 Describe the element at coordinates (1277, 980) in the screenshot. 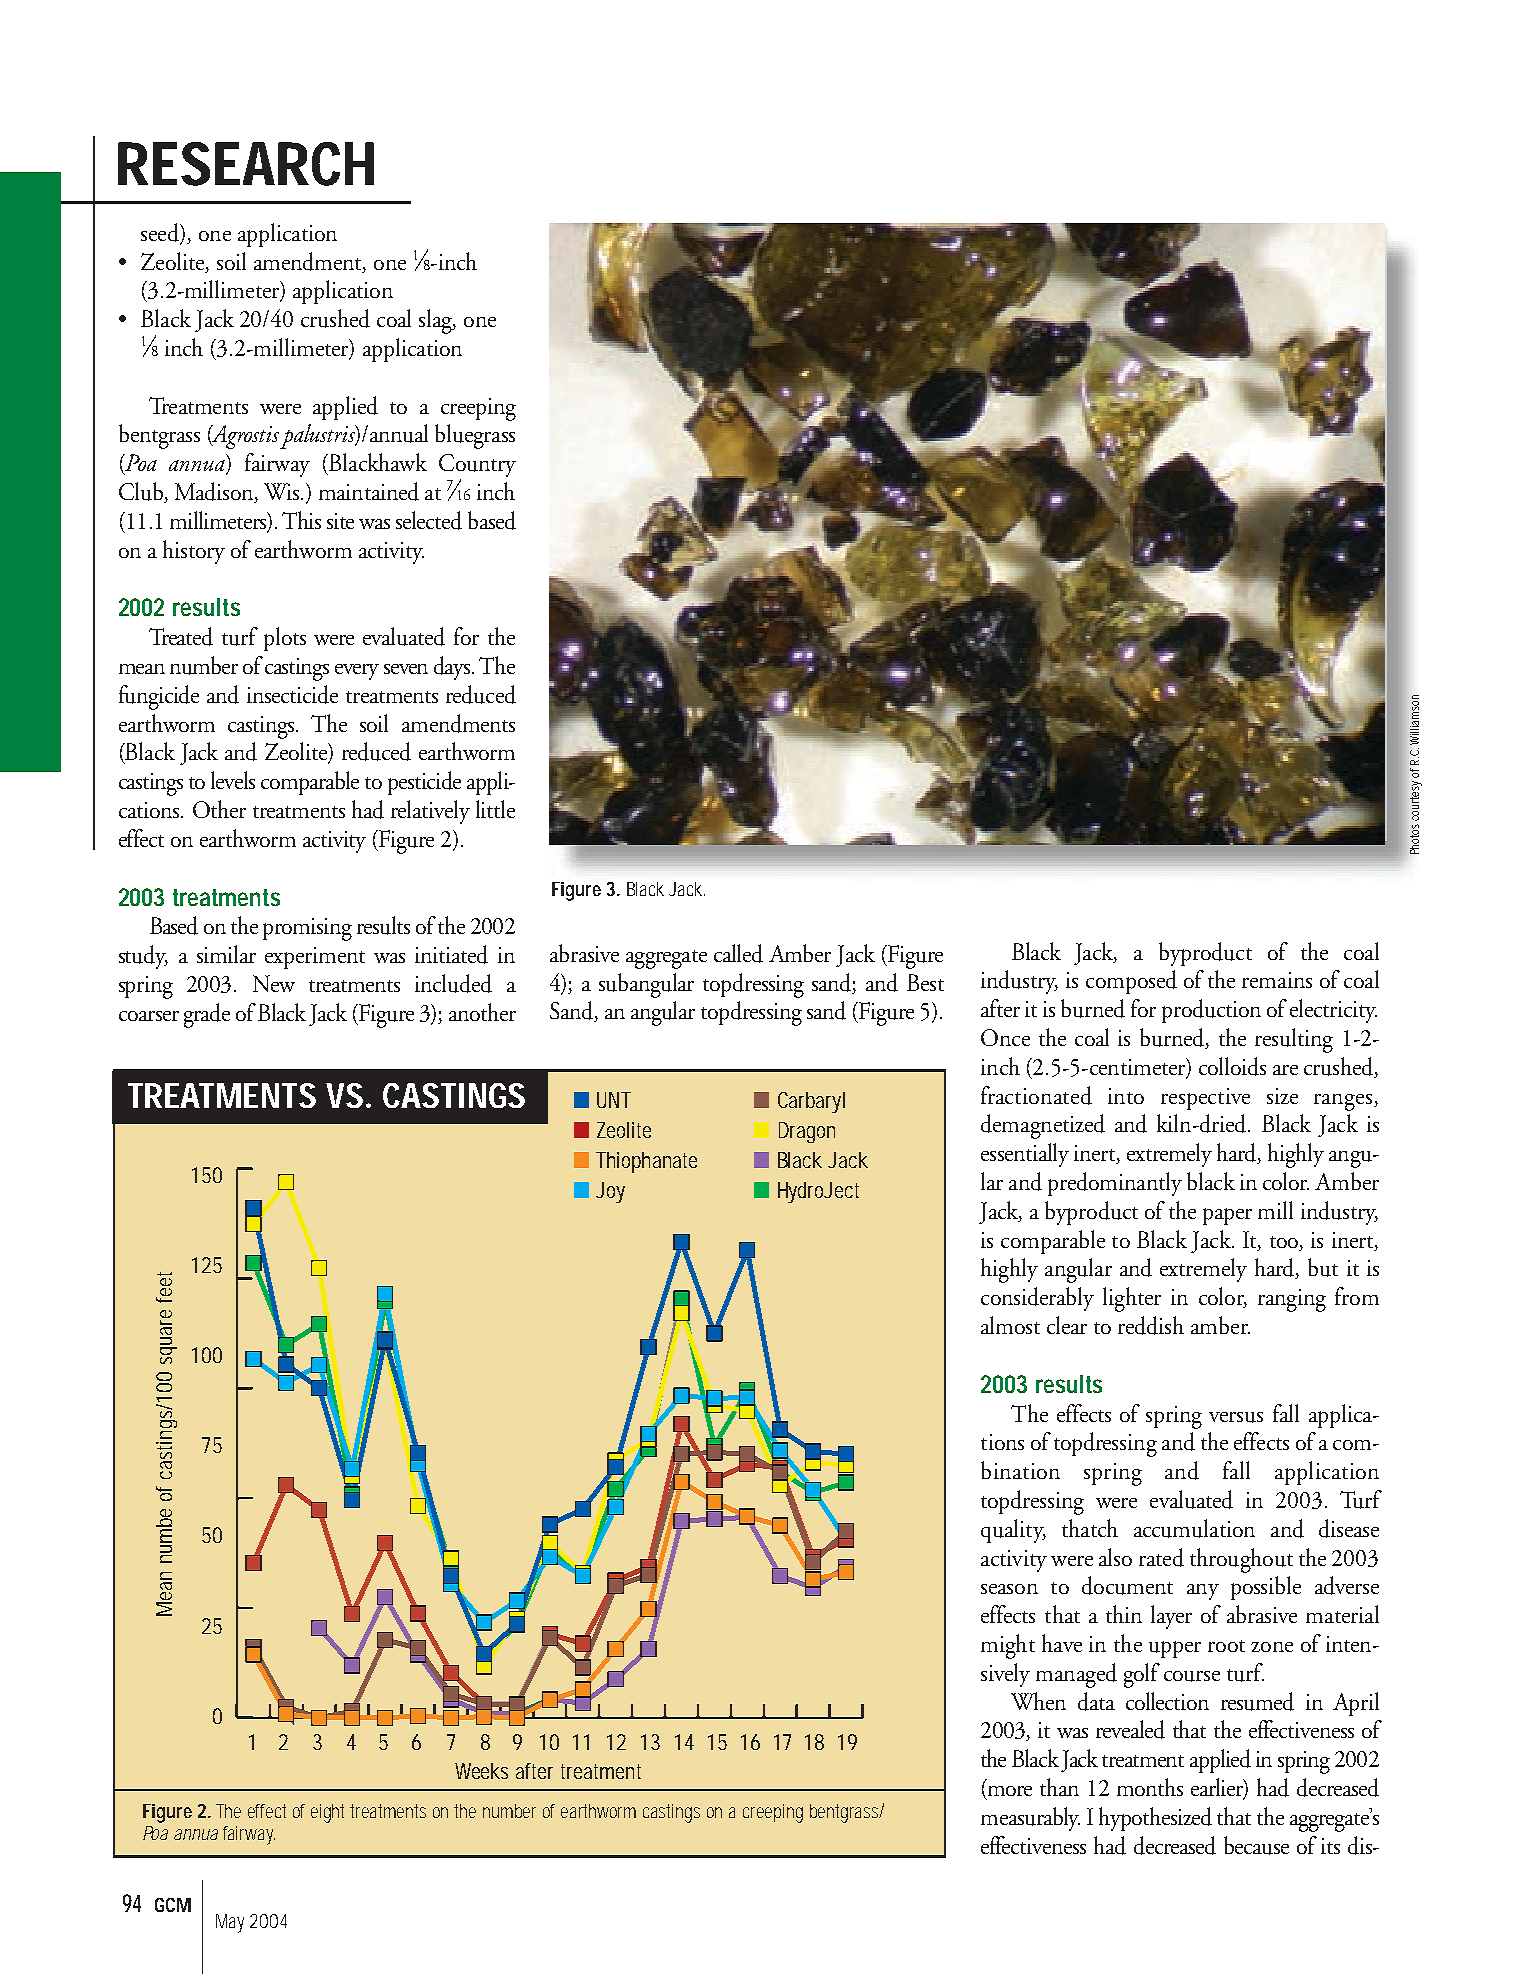

I see `remains` at that location.
